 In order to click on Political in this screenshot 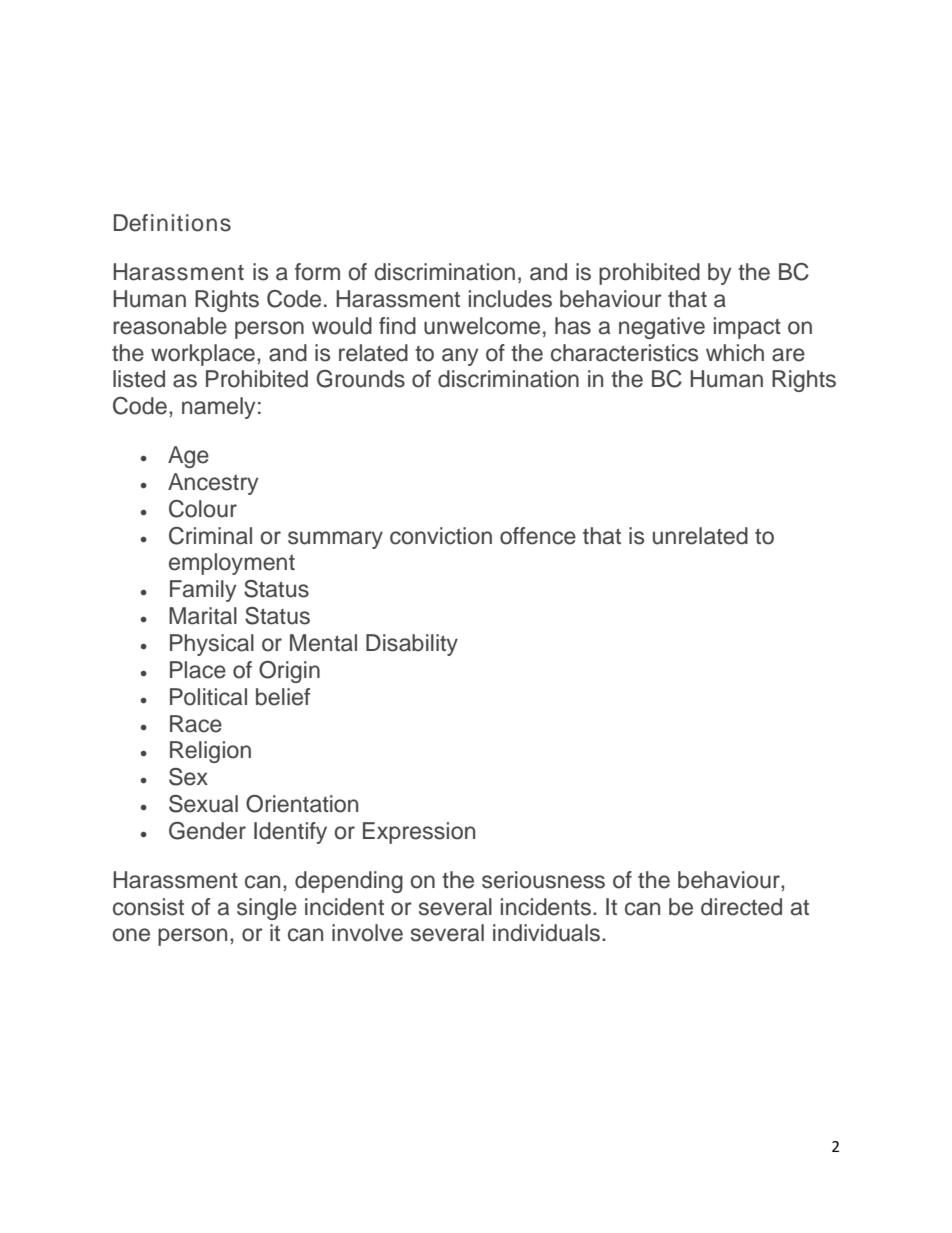, I will do `click(208, 697)`.
